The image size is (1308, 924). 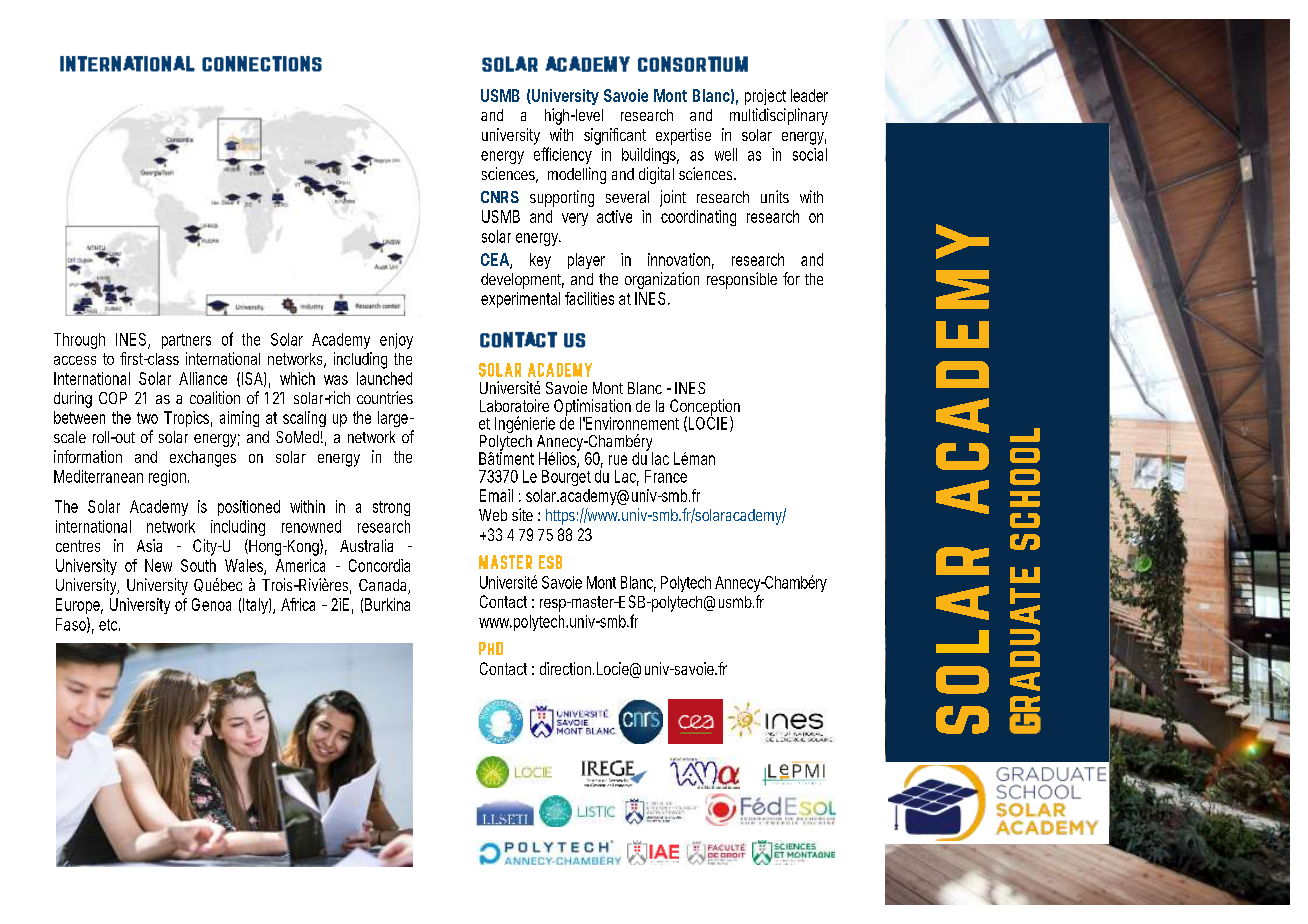 I want to click on Genoa, so click(x=211, y=604).
